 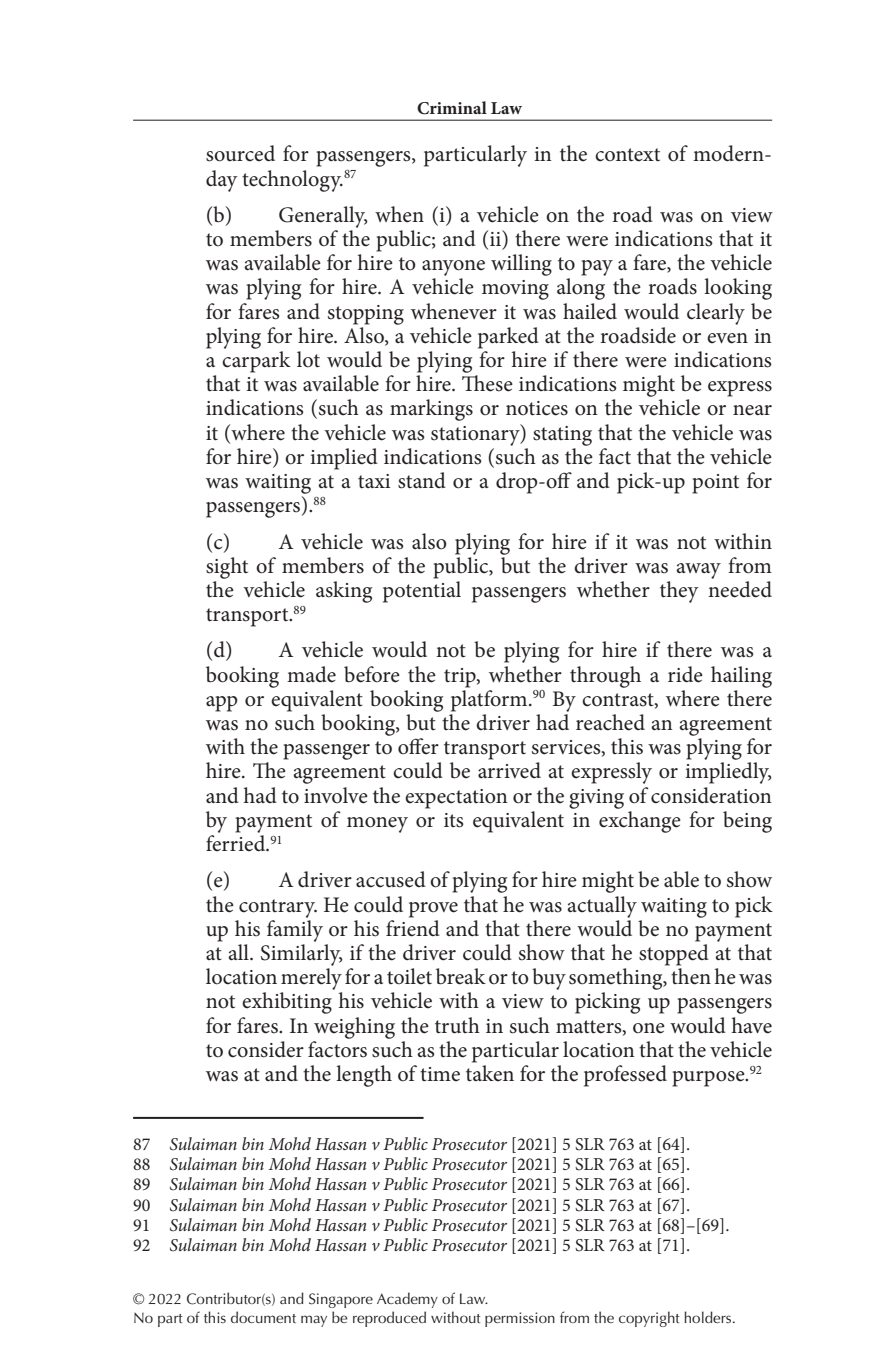 I want to click on ride, so click(x=685, y=674).
